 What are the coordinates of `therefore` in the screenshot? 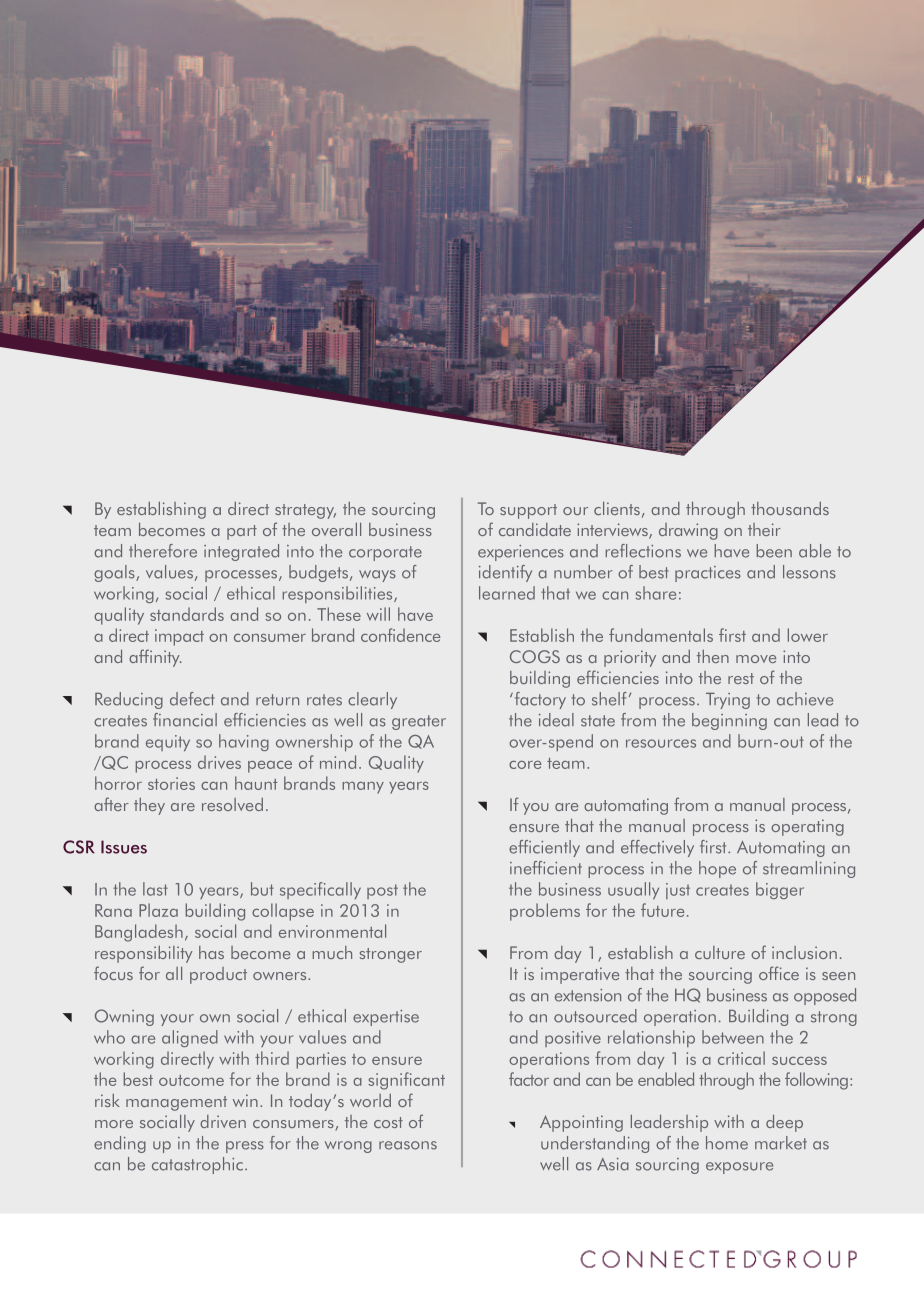 It's located at (163, 551).
